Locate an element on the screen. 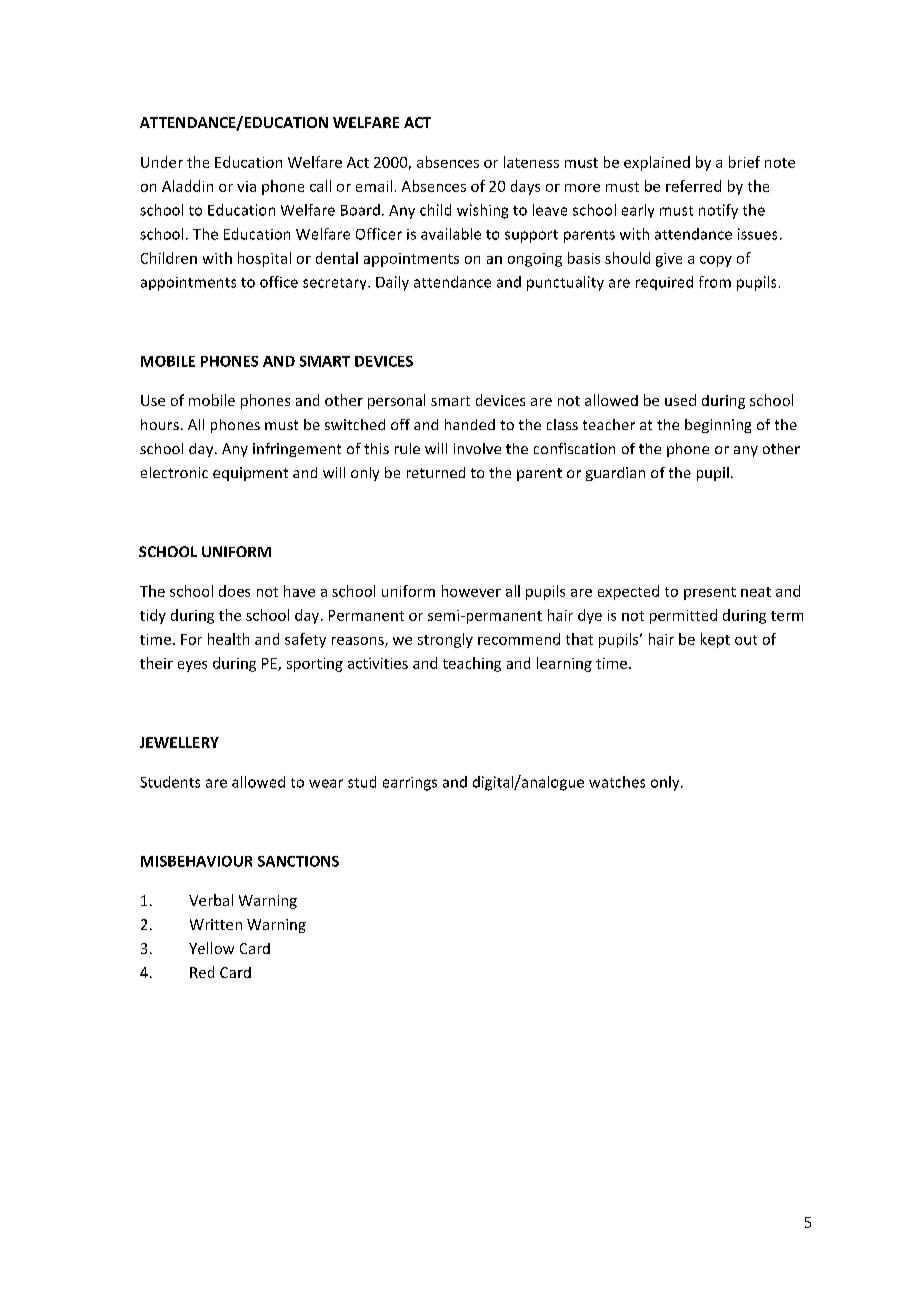  Written is located at coordinates (216, 924).
